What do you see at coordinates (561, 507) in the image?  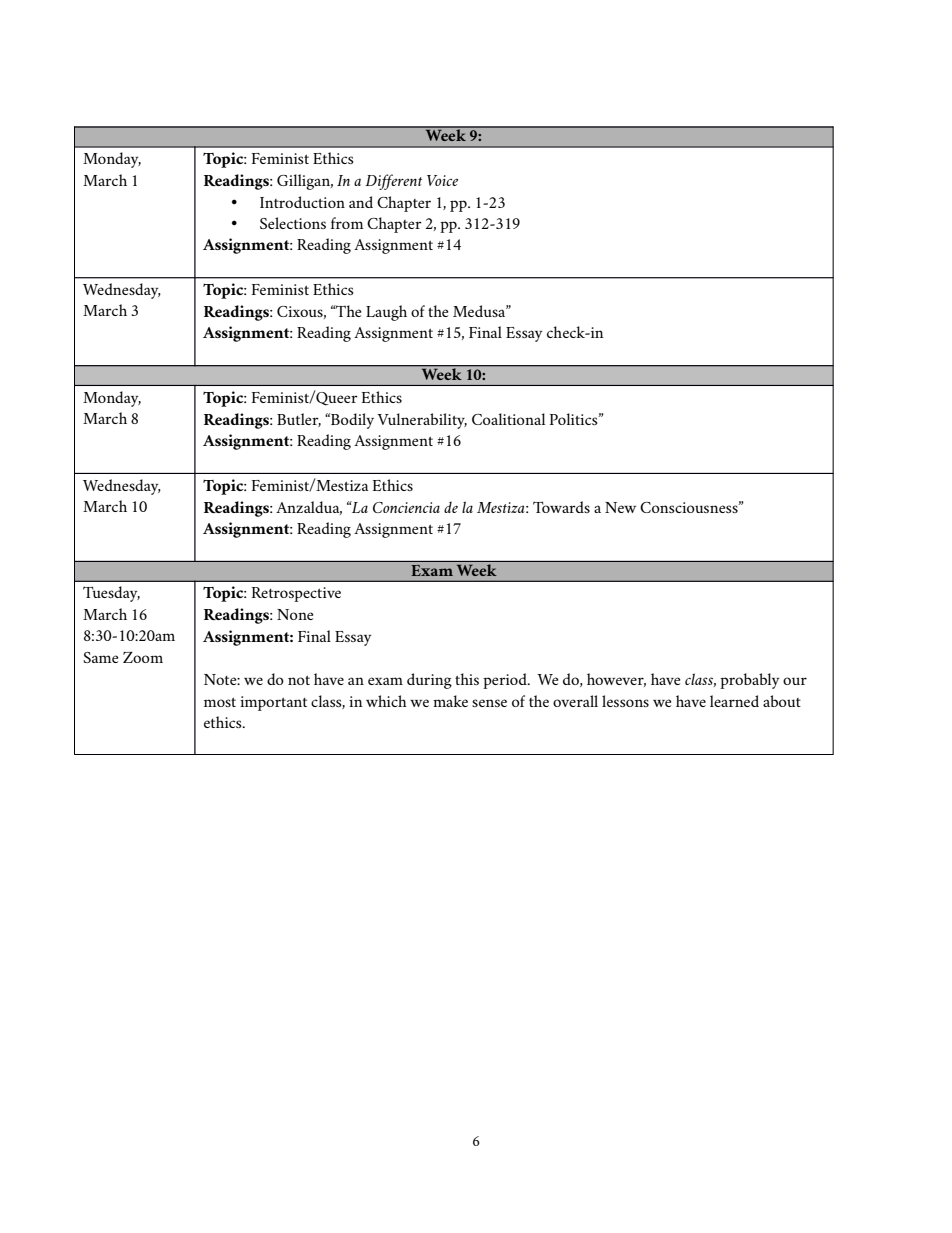 I see `Towards` at bounding box center [561, 507].
